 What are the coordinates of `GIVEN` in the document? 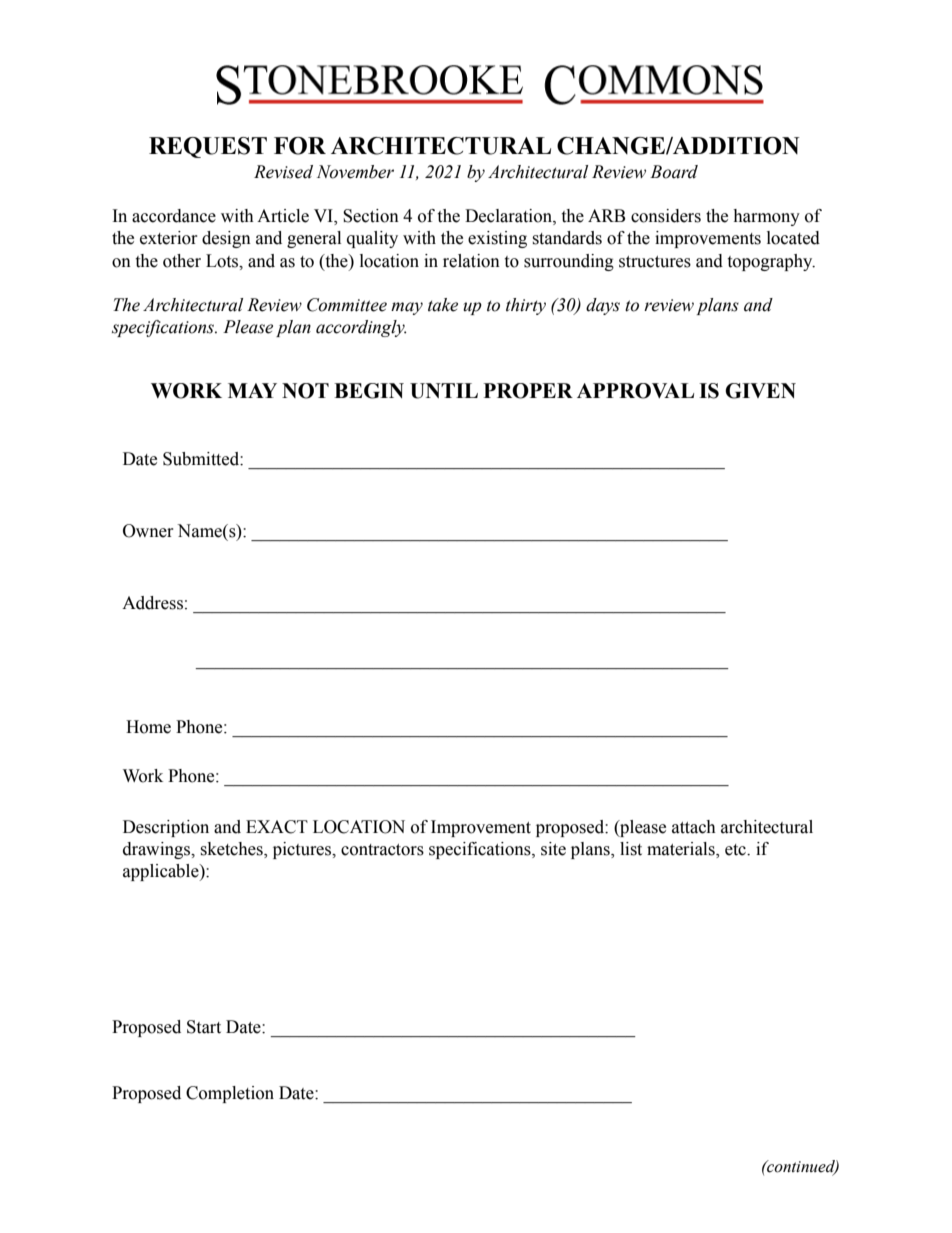 It's located at (760, 391).
